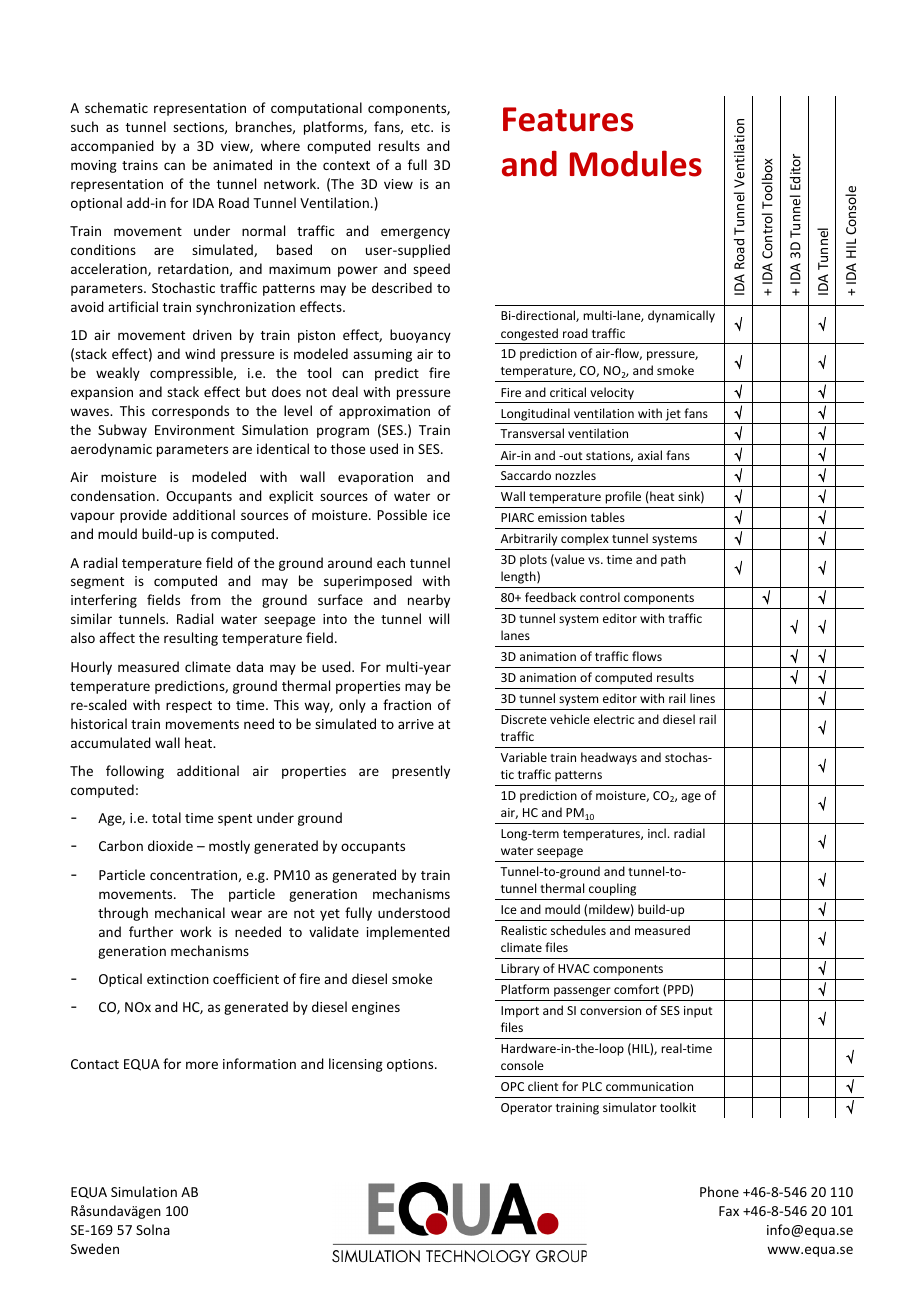 Image resolution: width=924 pixels, height=1308 pixels. I want to click on accompanied, so click(112, 147).
